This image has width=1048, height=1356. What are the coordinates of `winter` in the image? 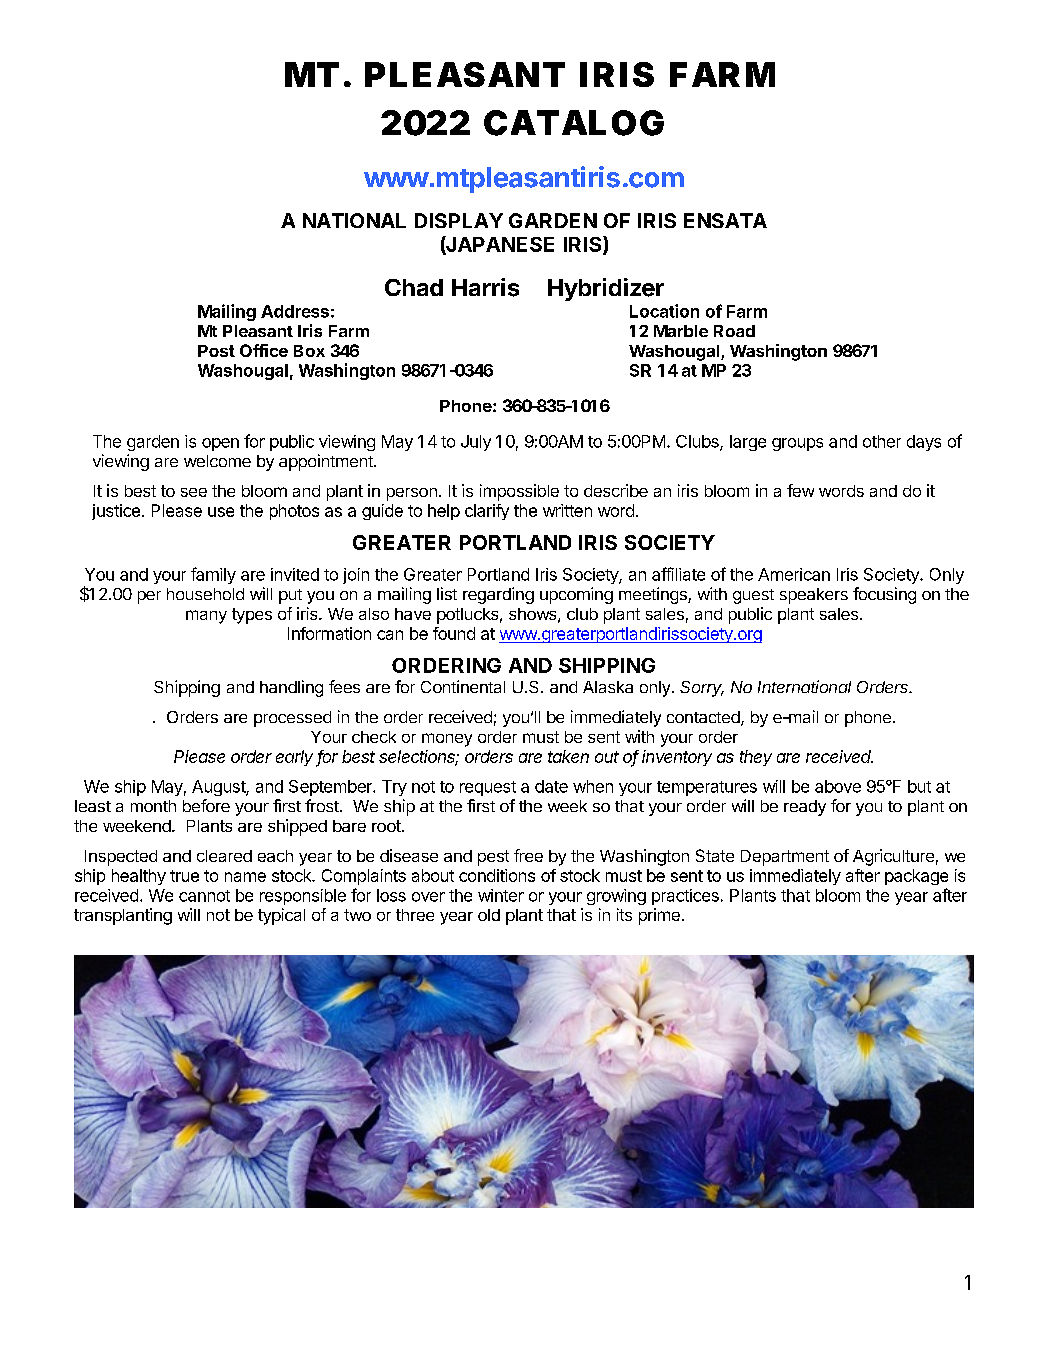 It's located at (501, 895).
